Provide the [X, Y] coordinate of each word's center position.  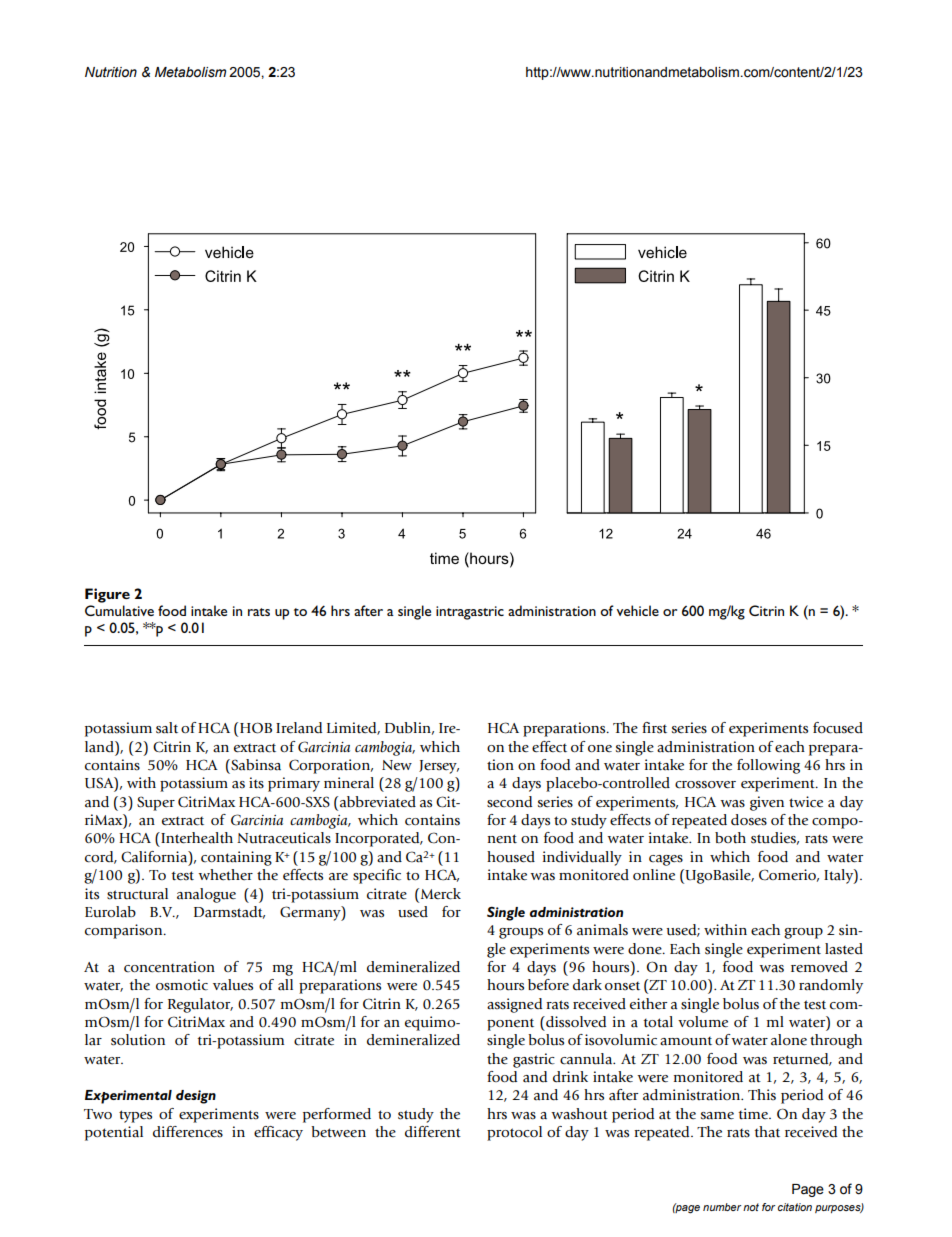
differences [188, 1132]
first [654, 728]
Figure [107, 595]
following [768, 766]
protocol [514, 1133]
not [751, 1207]
